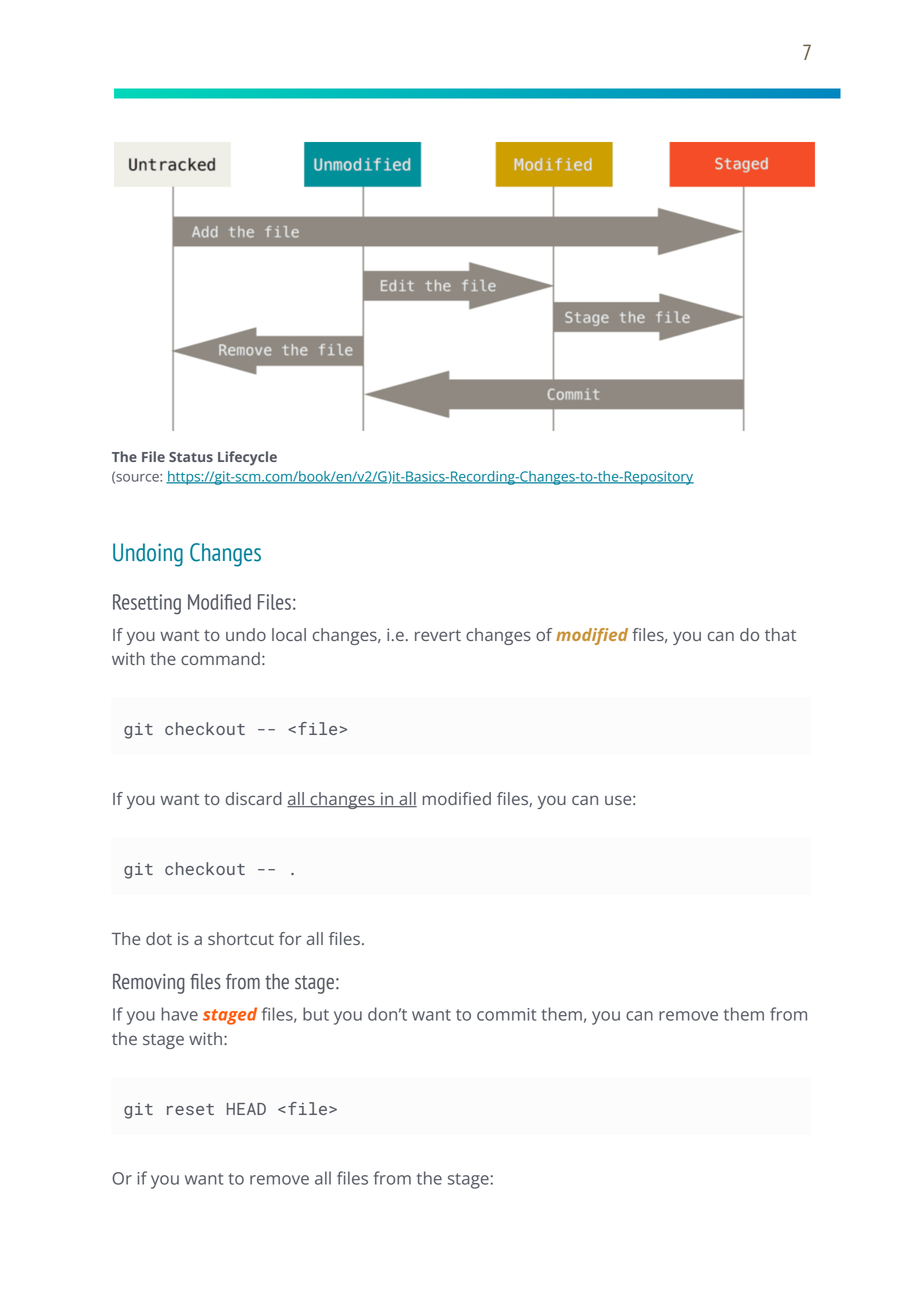 The height and width of the page is (1308, 924). Describe the element at coordinates (506, 1014) in the page. I see `commit` at that location.
